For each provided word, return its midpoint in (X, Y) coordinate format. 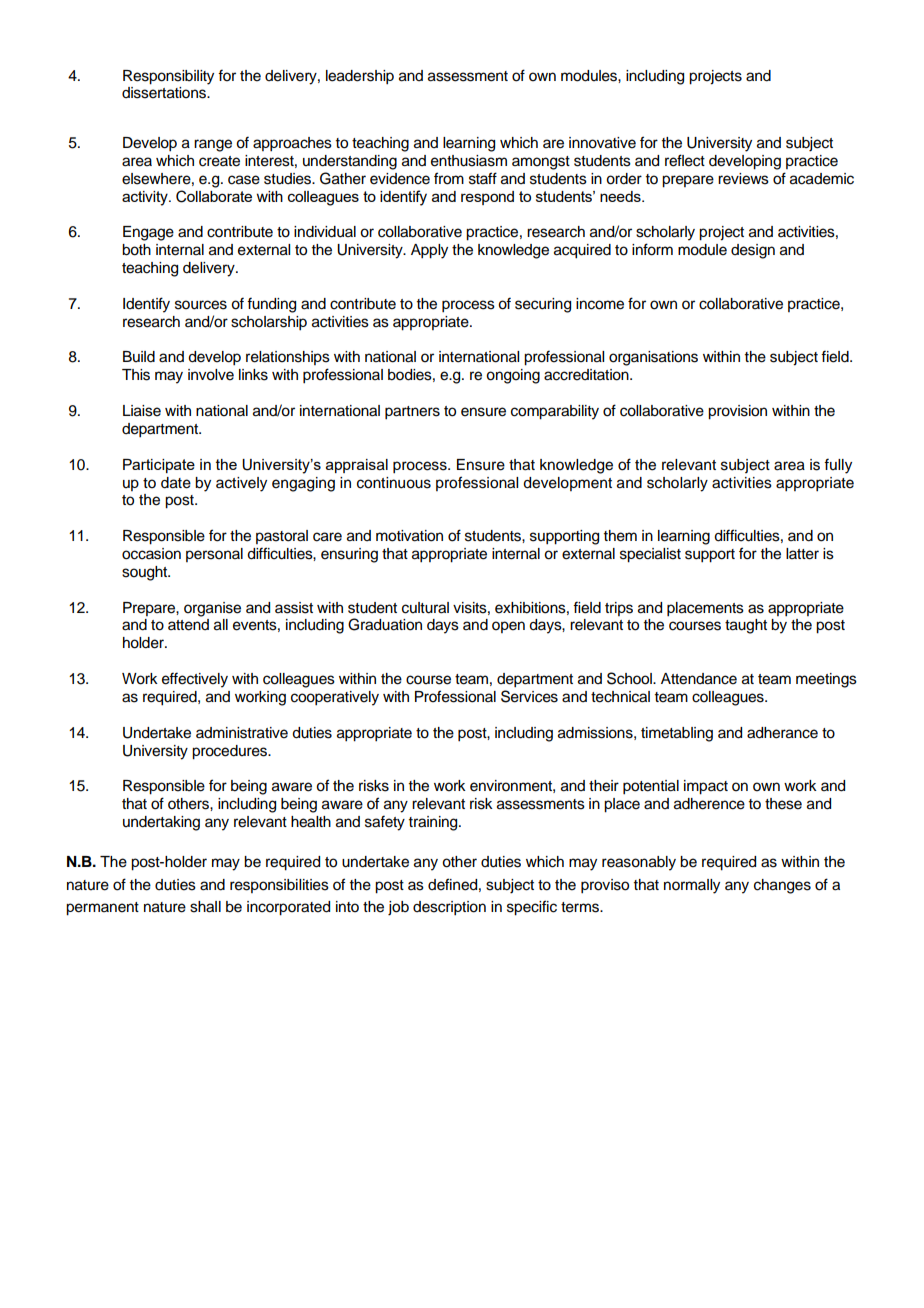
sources (201, 305)
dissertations (165, 93)
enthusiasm (469, 161)
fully (838, 466)
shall (205, 907)
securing (543, 305)
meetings (826, 680)
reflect (685, 160)
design (753, 251)
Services (529, 696)
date (176, 483)
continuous (394, 483)
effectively (195, 680)
